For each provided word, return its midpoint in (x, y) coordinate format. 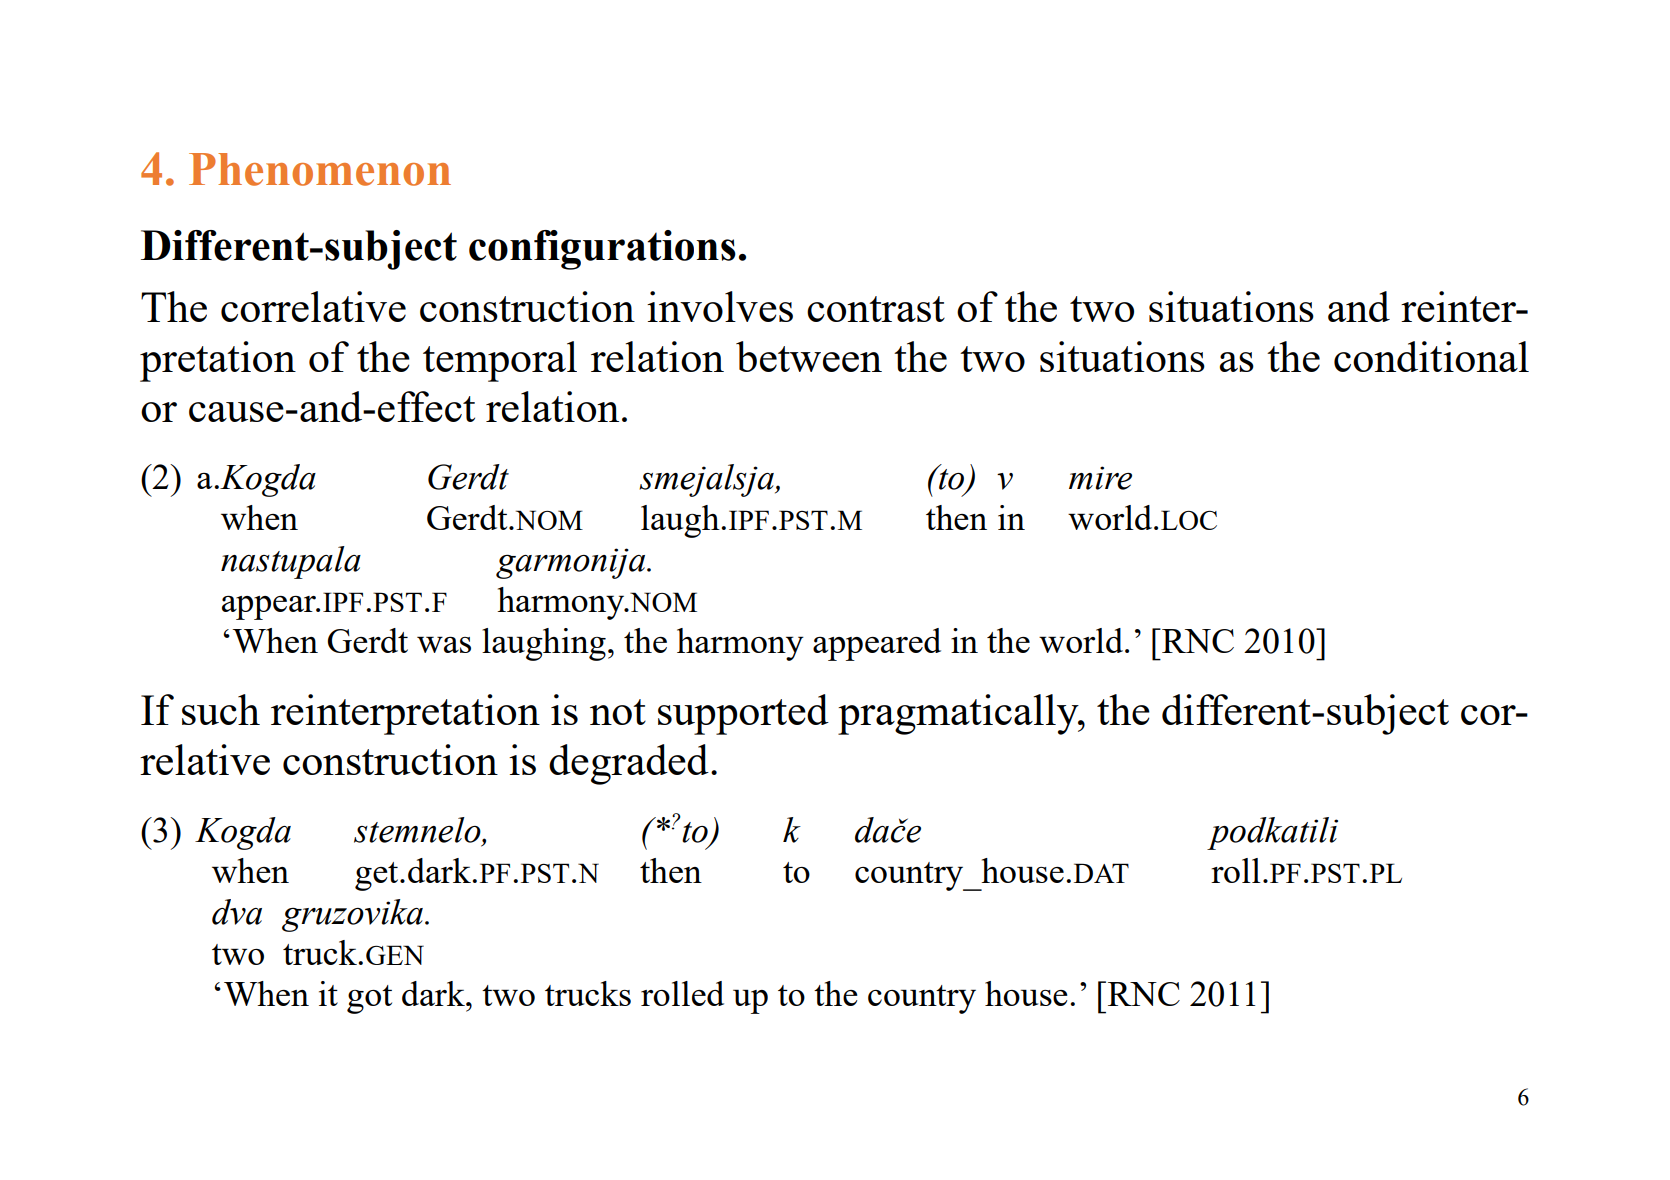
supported (743, 714)
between (809, 356)
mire (1100, 478)
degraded (629, 764)
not (618, 712)
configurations (602, 250)
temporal (500, 361)
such (221, 709)
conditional (1431, 356)
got (369, 999)
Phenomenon (320, 169)
